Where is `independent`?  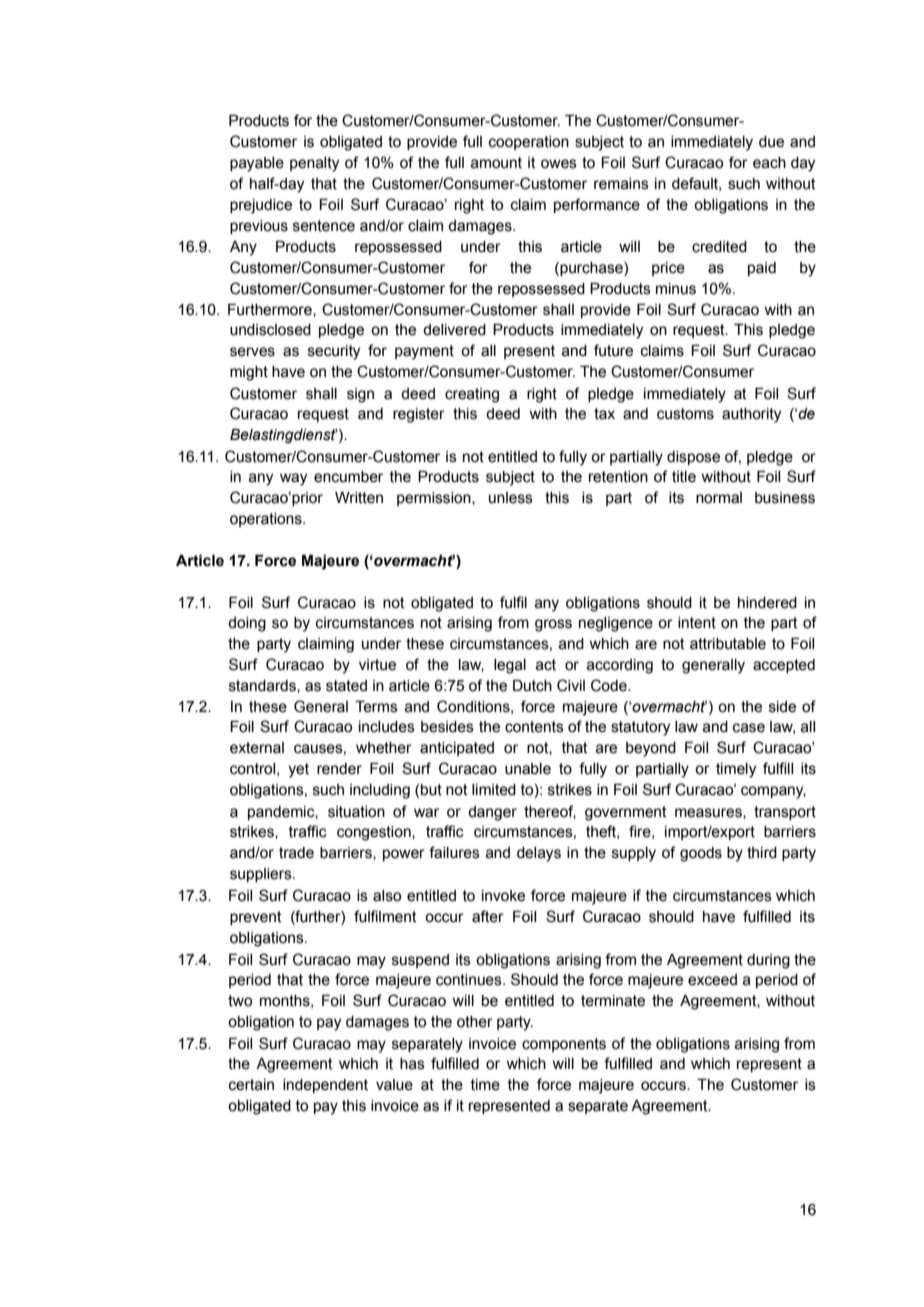
independent is located at coordinates (325, 1086).
